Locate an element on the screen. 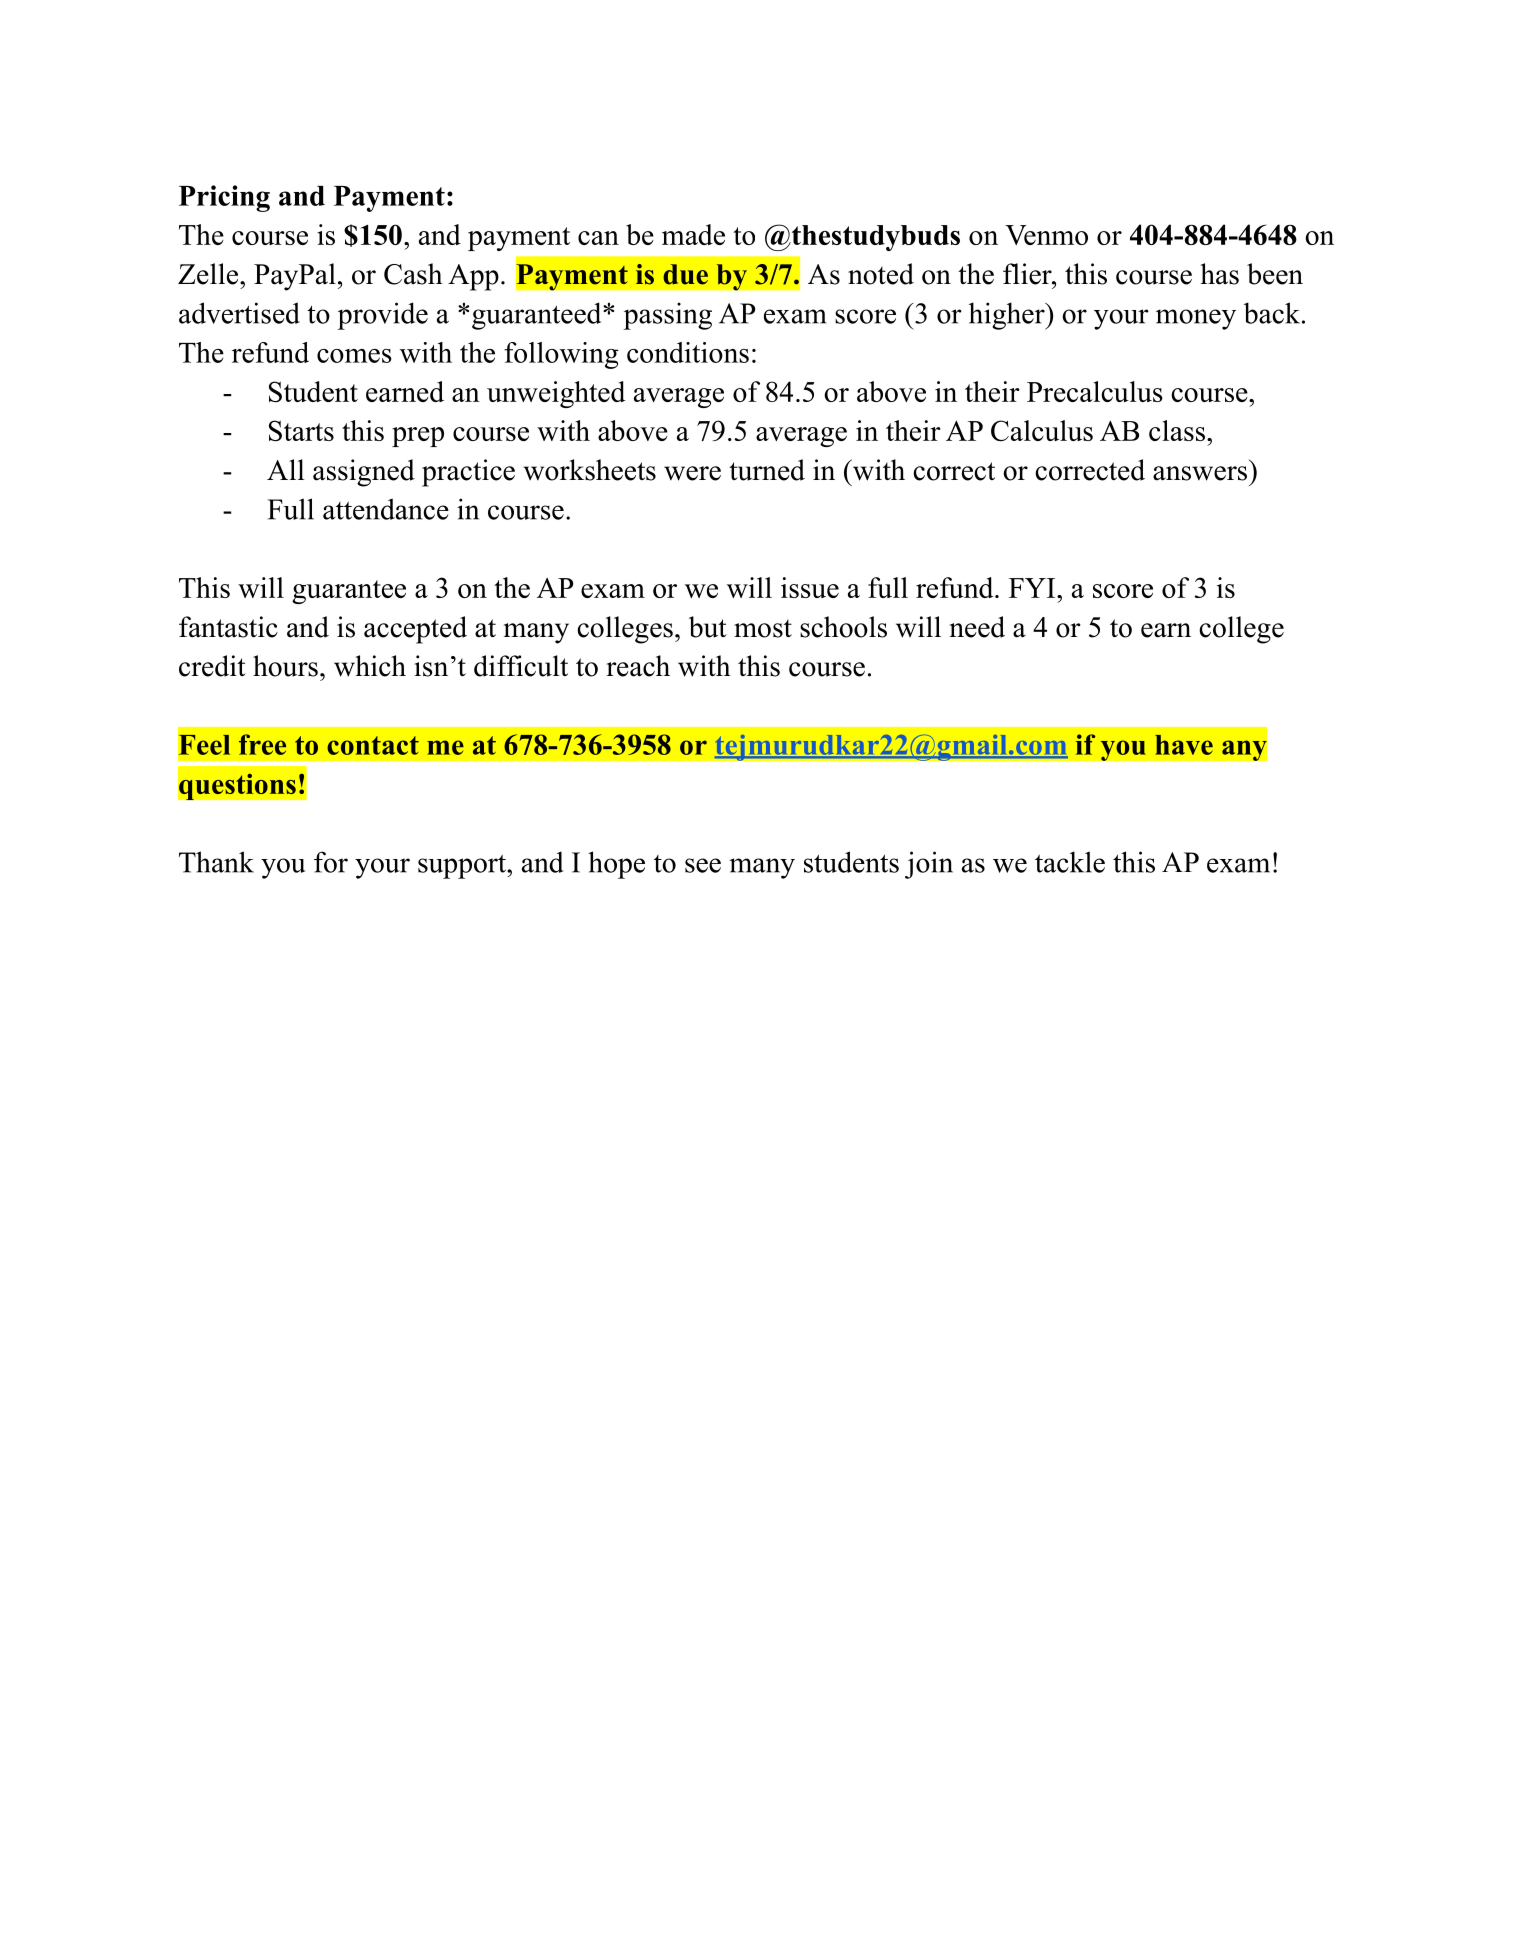 The height and width of the screenshot is (1957, 1513). turned is located at coordinates (767, 470).
